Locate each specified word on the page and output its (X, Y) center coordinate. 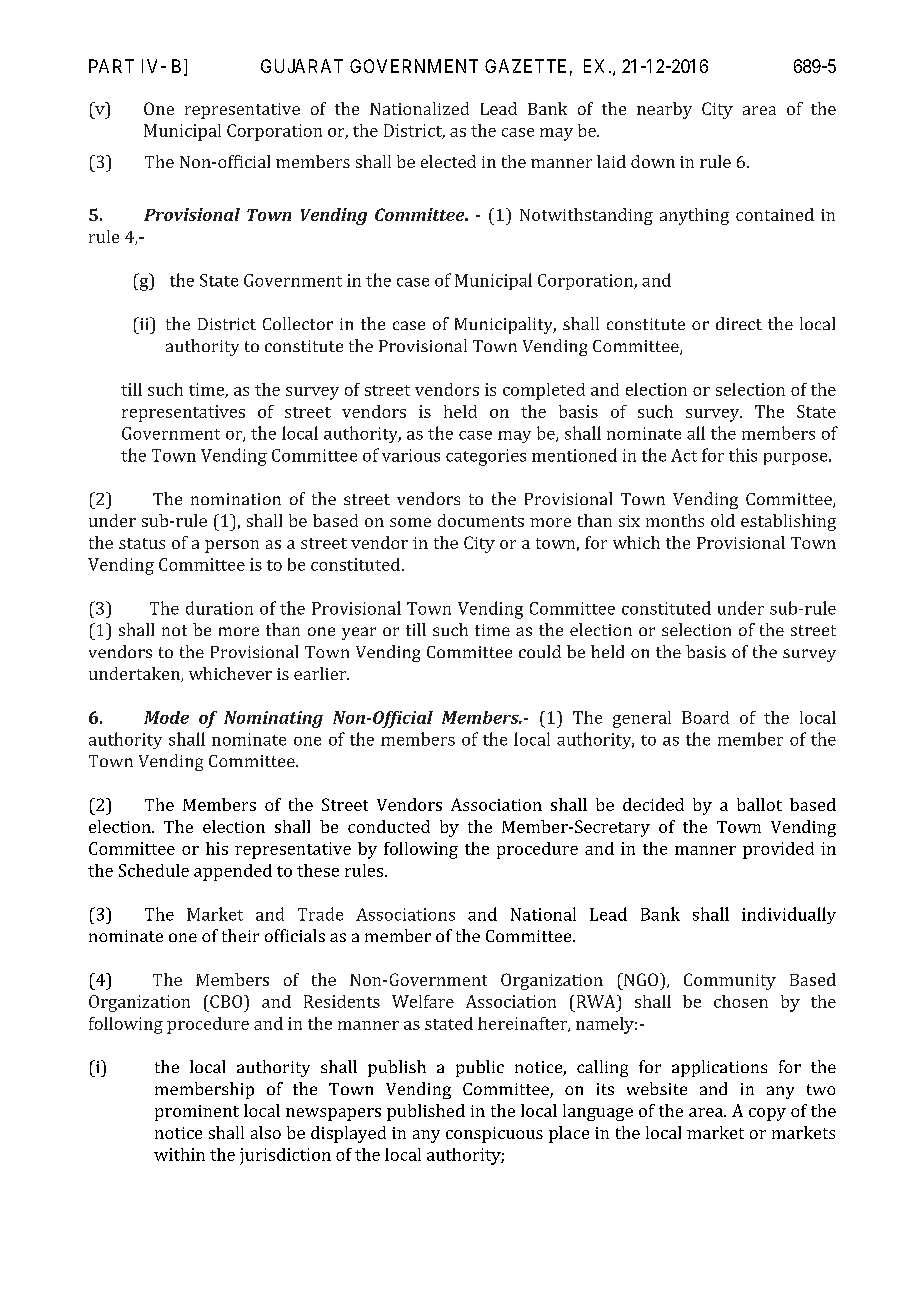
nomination (236, 499)
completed (544, 391)
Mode (166, 717)
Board (705, 717)
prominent (197, 1113)
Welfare (423, 1001)
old (723, 520)
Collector (298, 323)
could (540, 651)
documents (481, 520)
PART (111, 66)
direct (739, 323)
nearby (664, 110)
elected (448, 161)
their (240, 935)
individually (789, 915)
